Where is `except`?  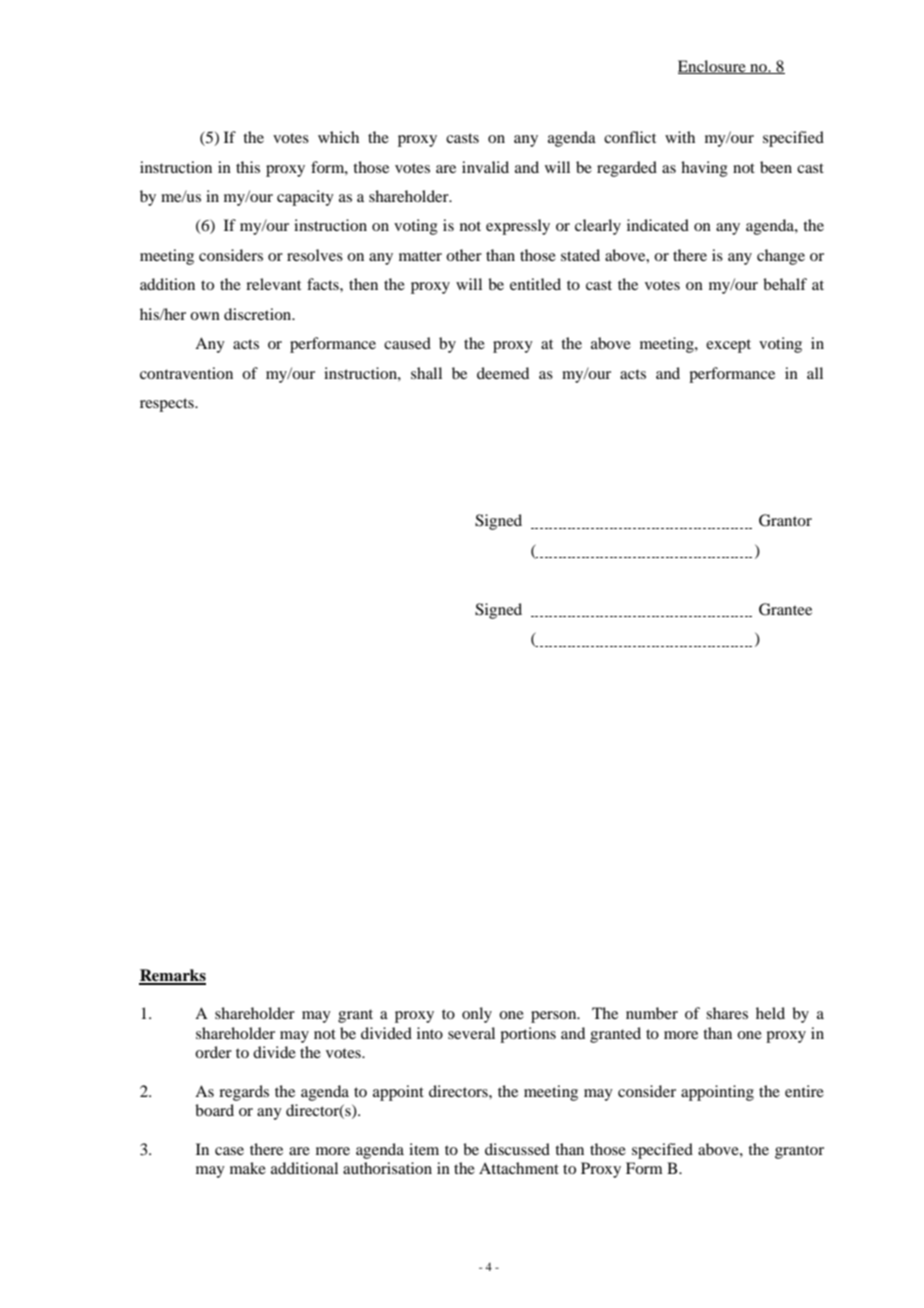
except is located at coordinates (728, 346).
